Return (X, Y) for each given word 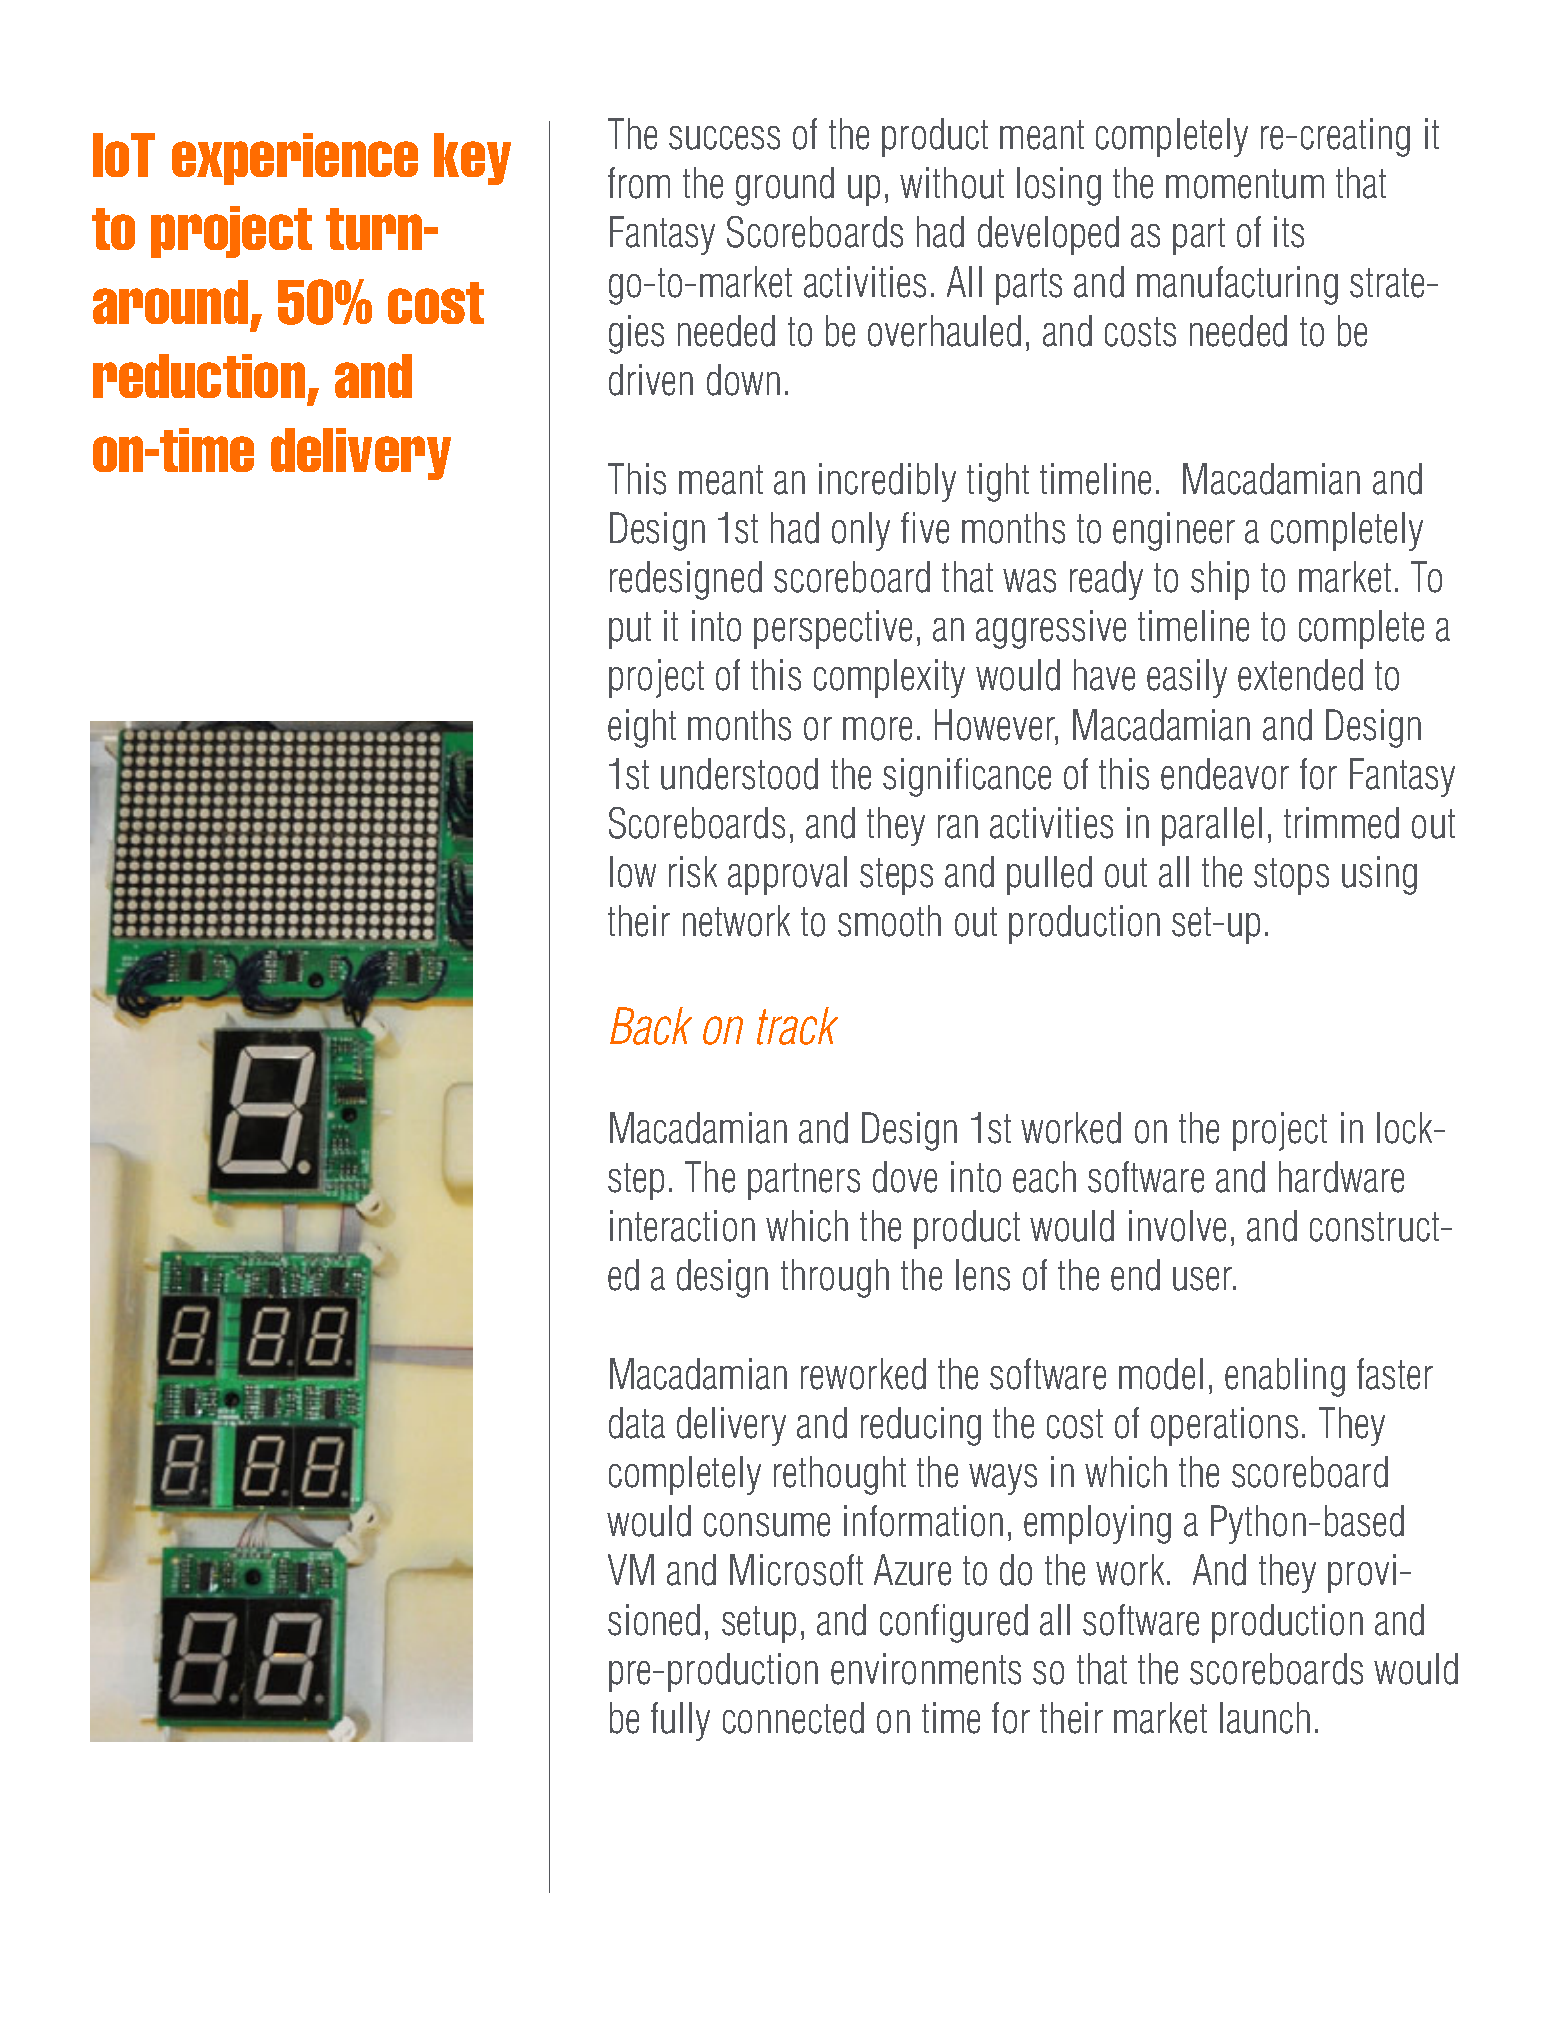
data (637, 1423)
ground (785, 186)
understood (739, 774)
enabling (1285, 1377)
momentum (1245, 184)
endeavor (1225, 774)
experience (295, 159)
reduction (199, 376)
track (797, 1026)
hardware (1341, 1177)
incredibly (887, 482)
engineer (1174, 531)
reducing (921, 1426)
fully (680, 1721)
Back (651, 1026)
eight (642, 728)
